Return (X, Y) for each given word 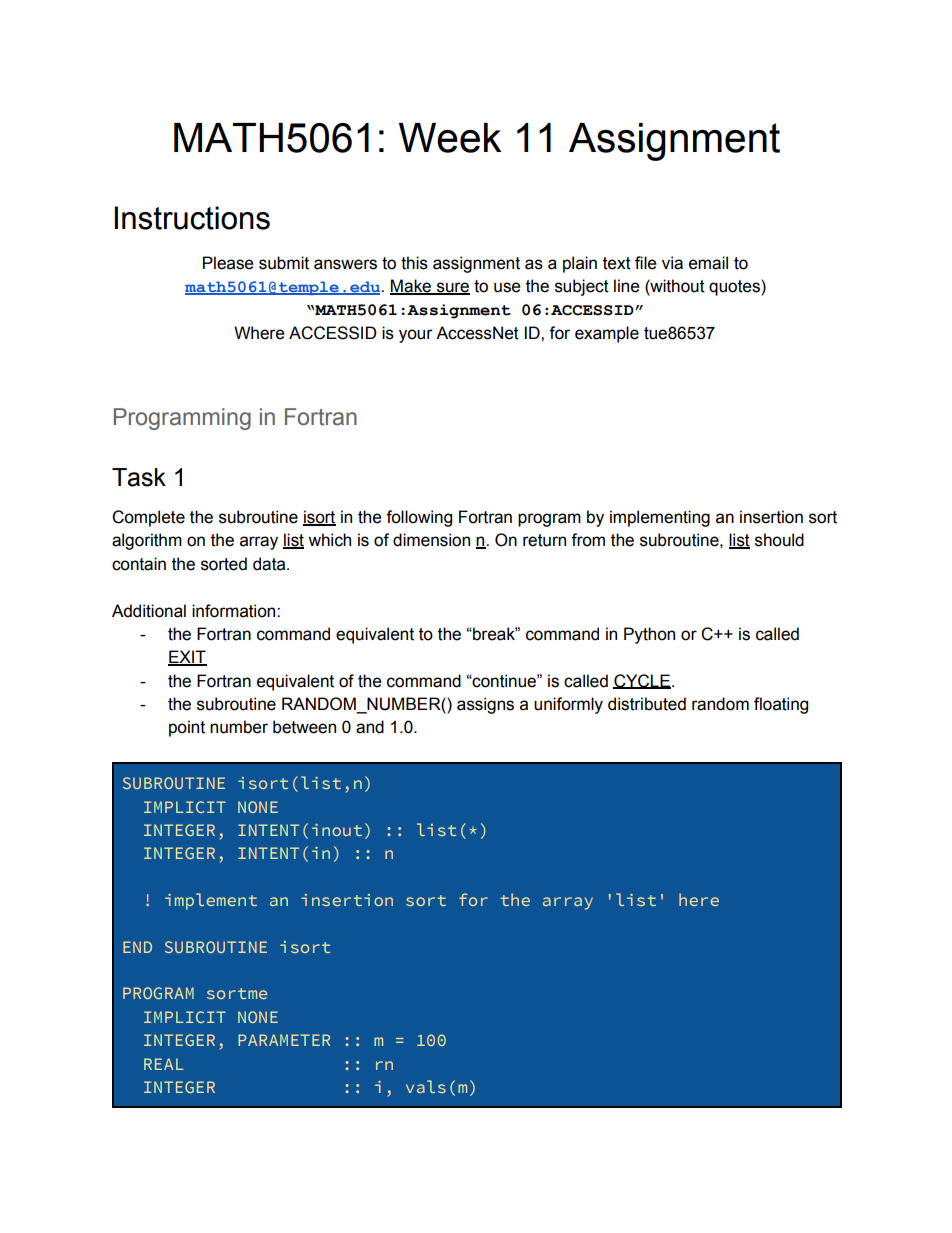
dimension (431, 540)
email (708, 263)
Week (450, 138)
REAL (164, 1064)
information (235, 611)
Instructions (192, 218)
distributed (647, 704)
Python (649, 635)
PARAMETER (284, 1040)
